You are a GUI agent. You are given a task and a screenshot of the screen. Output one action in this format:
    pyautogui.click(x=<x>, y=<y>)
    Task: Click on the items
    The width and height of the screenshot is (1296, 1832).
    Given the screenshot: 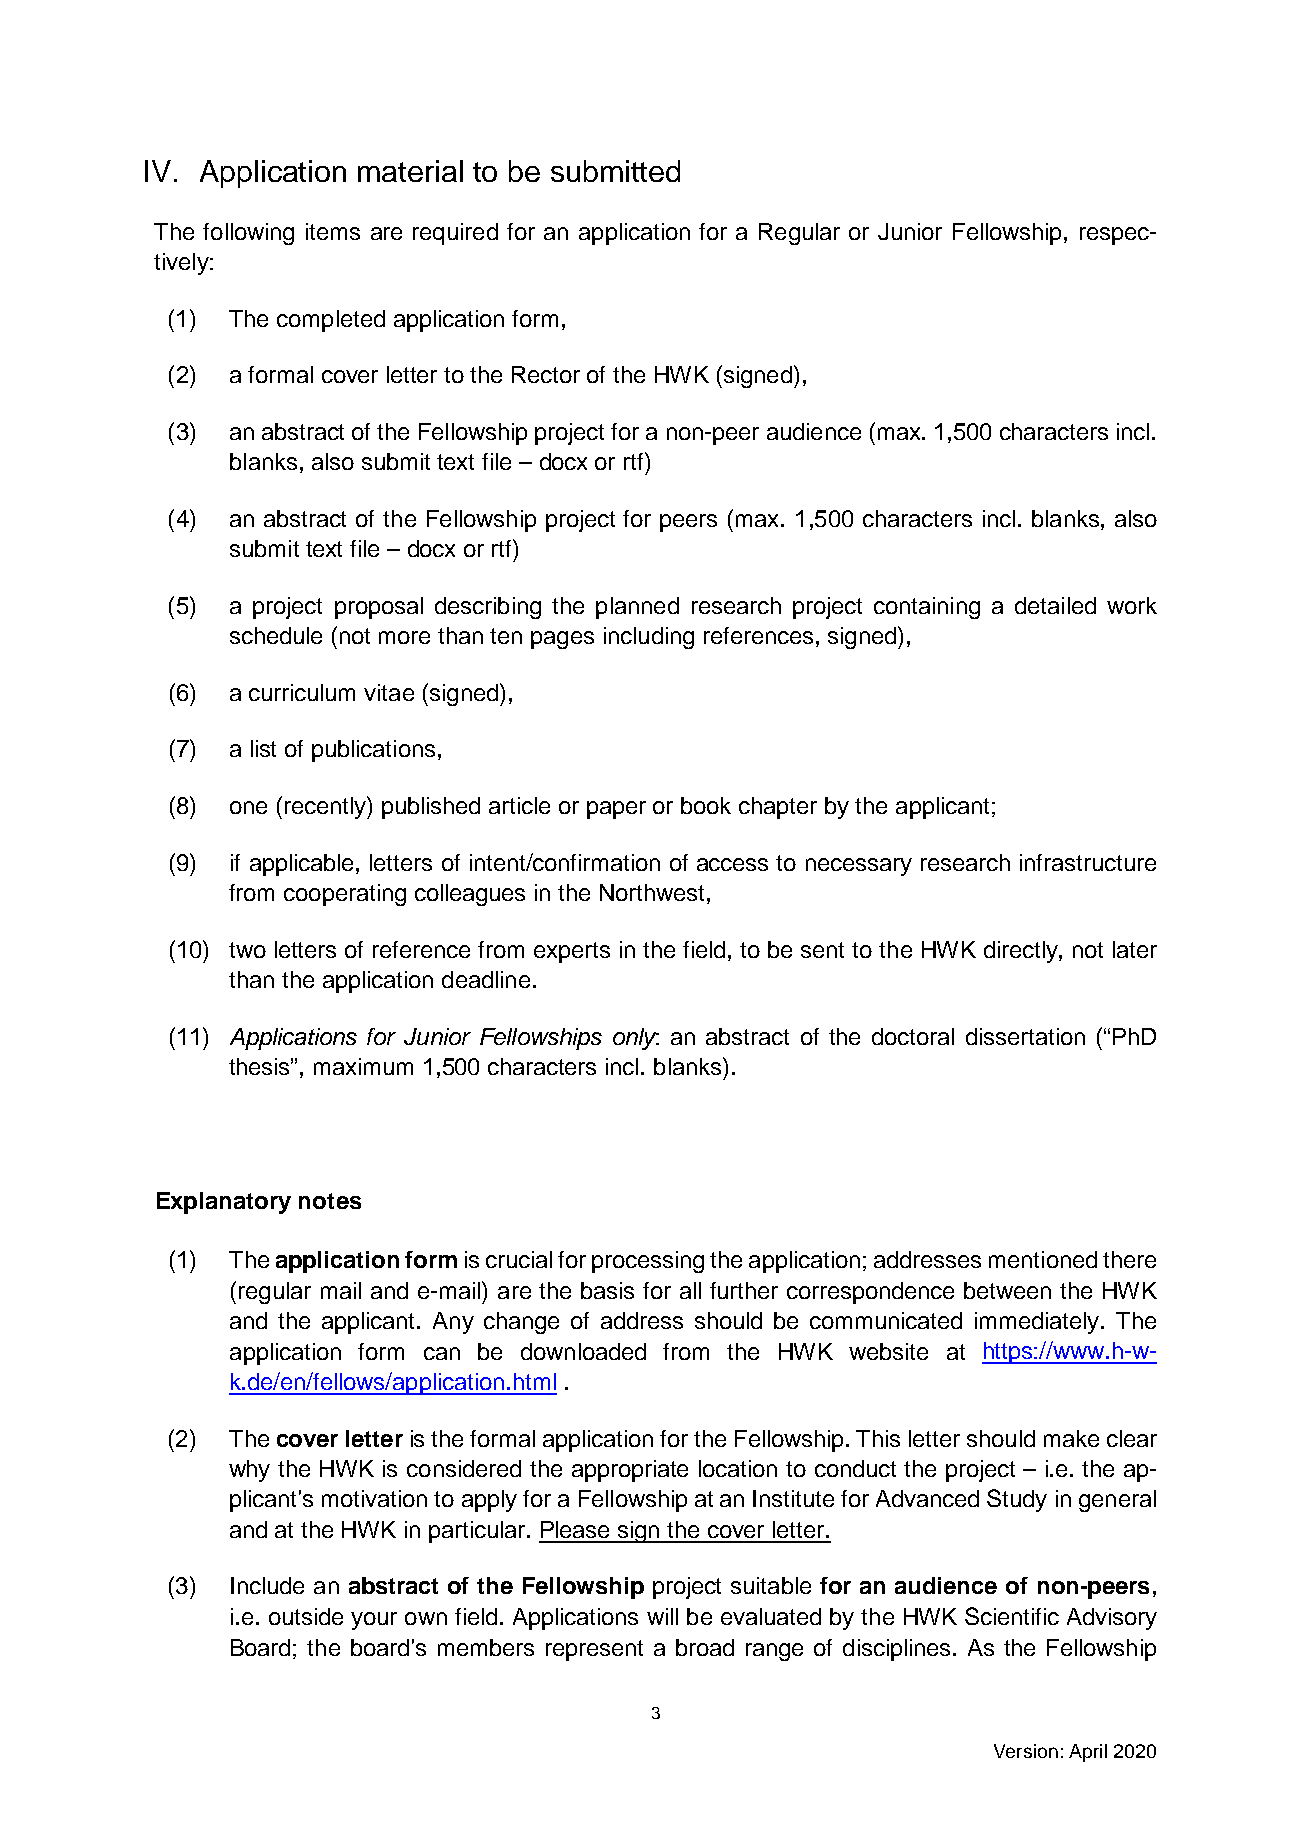 What is the action you would take?
    pyautogui.click(x=333, y=231)
